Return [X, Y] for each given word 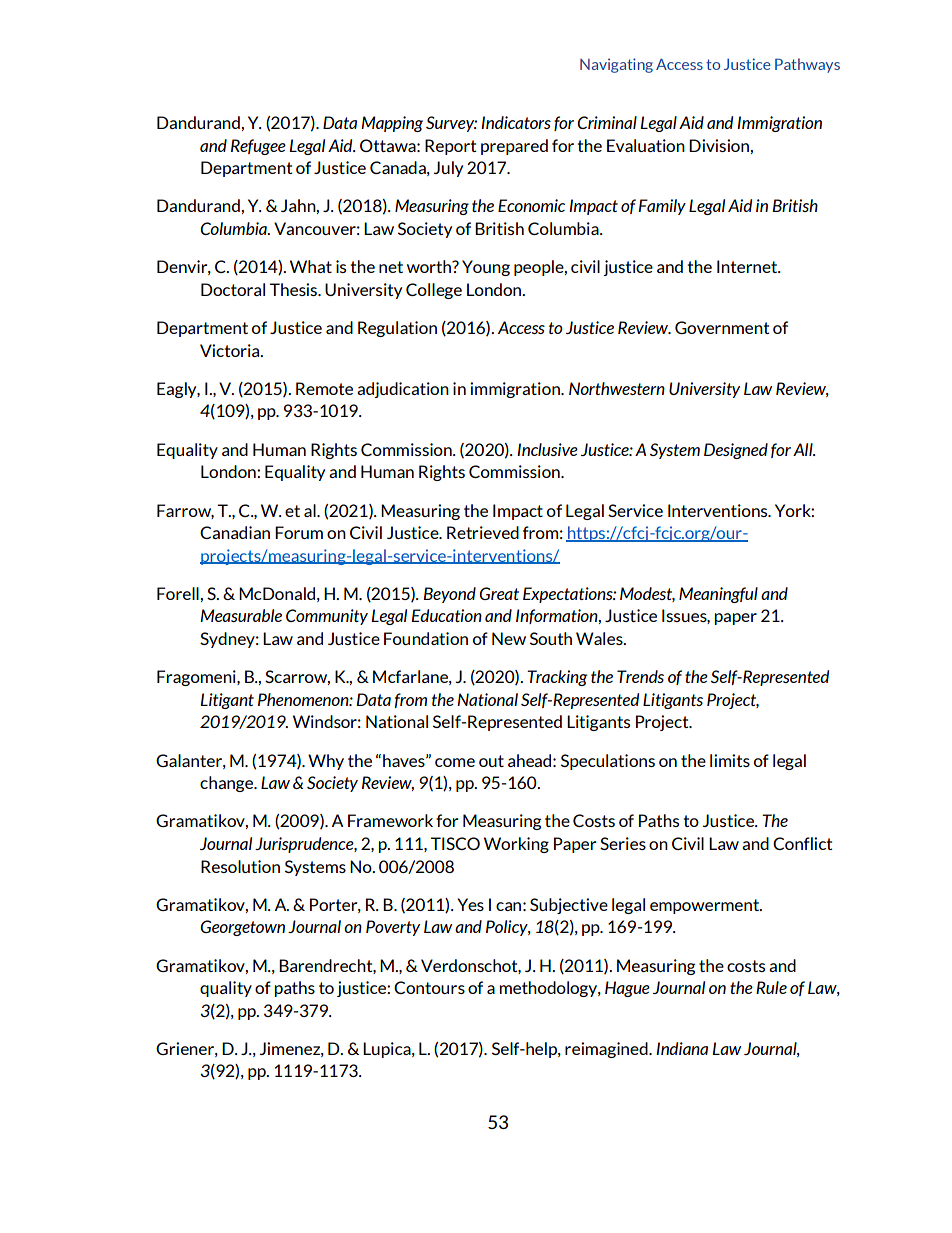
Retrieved [483, 532]
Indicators [516, 122]
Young [486, 268]
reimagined [607, 1050]
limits [730, 760]
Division [720, 145]
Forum [299, 532]
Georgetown [242, 928]
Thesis [294, 289]
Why [326, 762]
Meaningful [718, 595]
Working [516, 845]
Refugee [258, 147]
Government [722, 327]
